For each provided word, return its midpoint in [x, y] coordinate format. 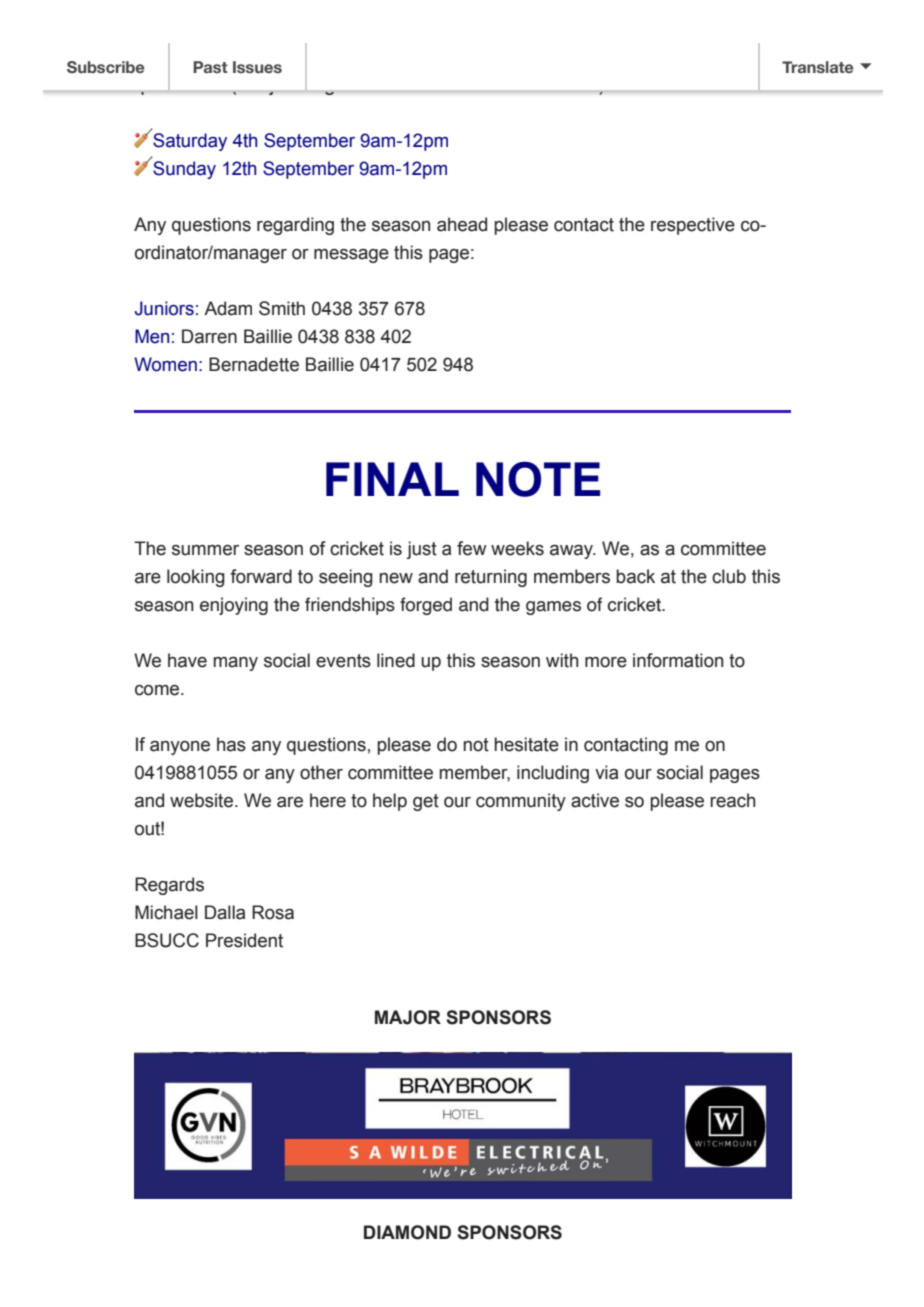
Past [210, 67]
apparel [275, 58]
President [244, 940]
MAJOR [408, 1017]
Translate [818, 67]
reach [732, 800]
